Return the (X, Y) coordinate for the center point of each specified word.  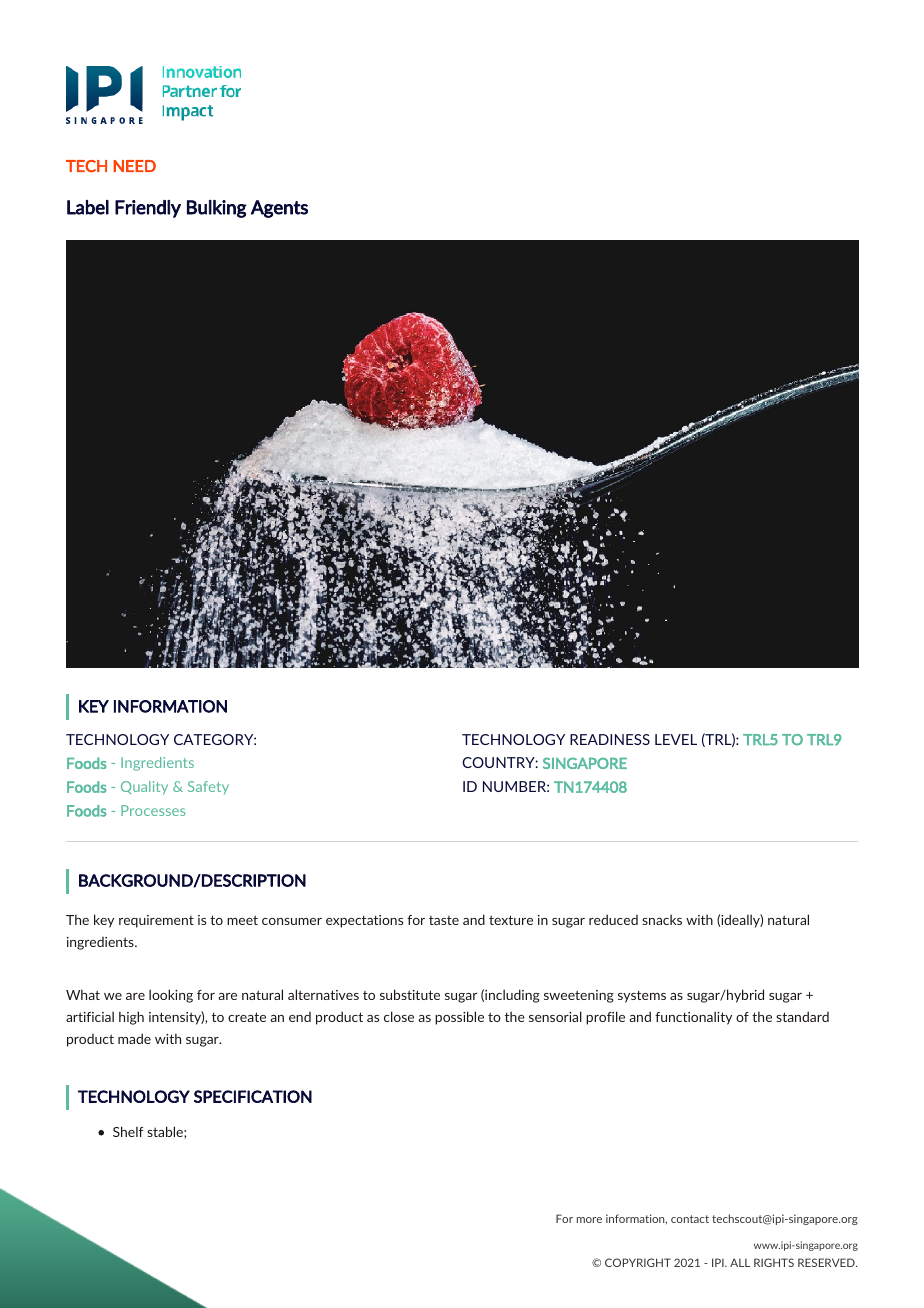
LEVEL (676, 739)
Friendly (148, 209)
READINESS (610, 739)
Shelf (128, 1131)
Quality (144, 788)
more (589, 1220)
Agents (279, 209)
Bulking (217, 209)
